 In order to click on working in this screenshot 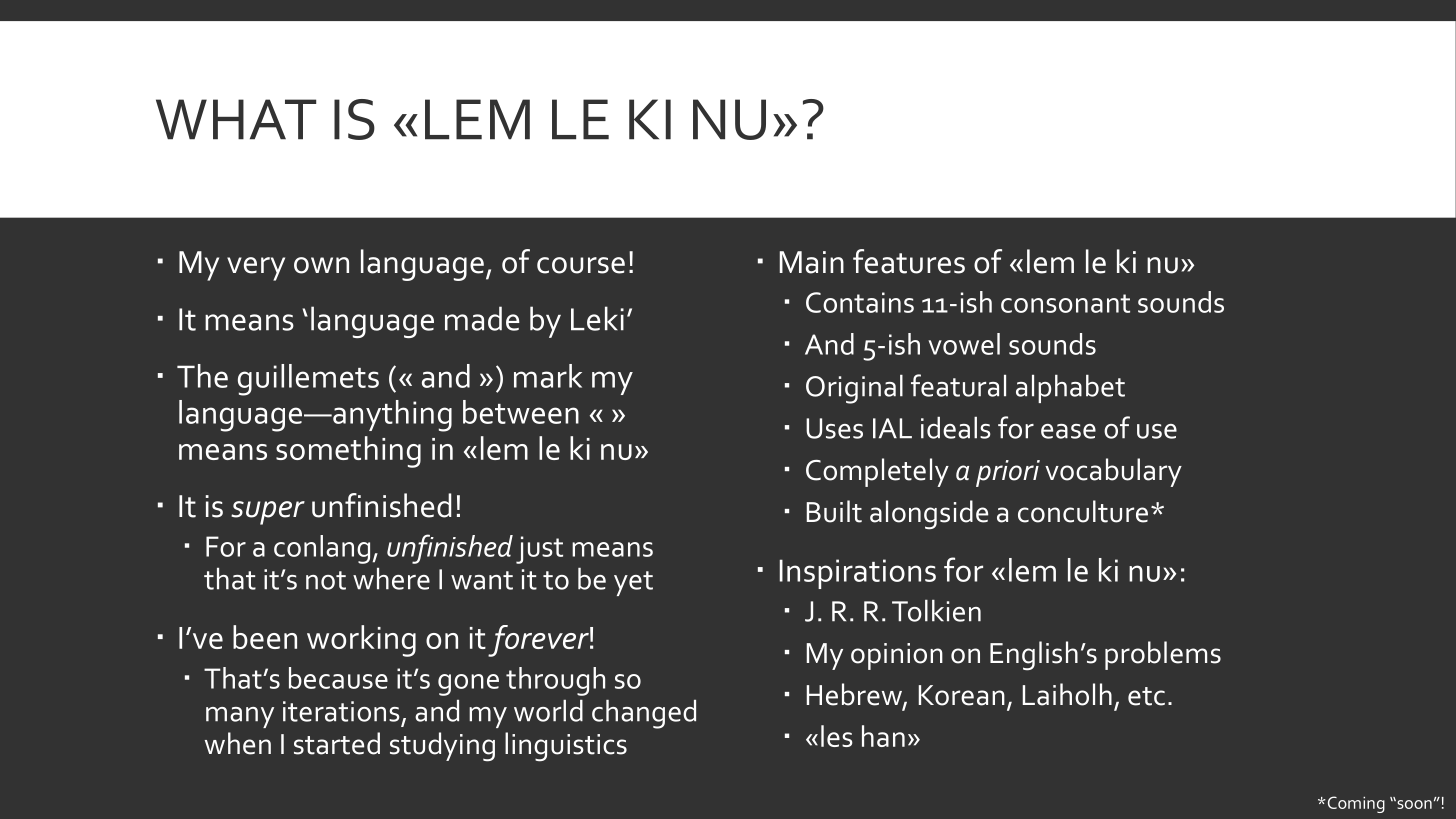, I will do `click(361, 641)`.
